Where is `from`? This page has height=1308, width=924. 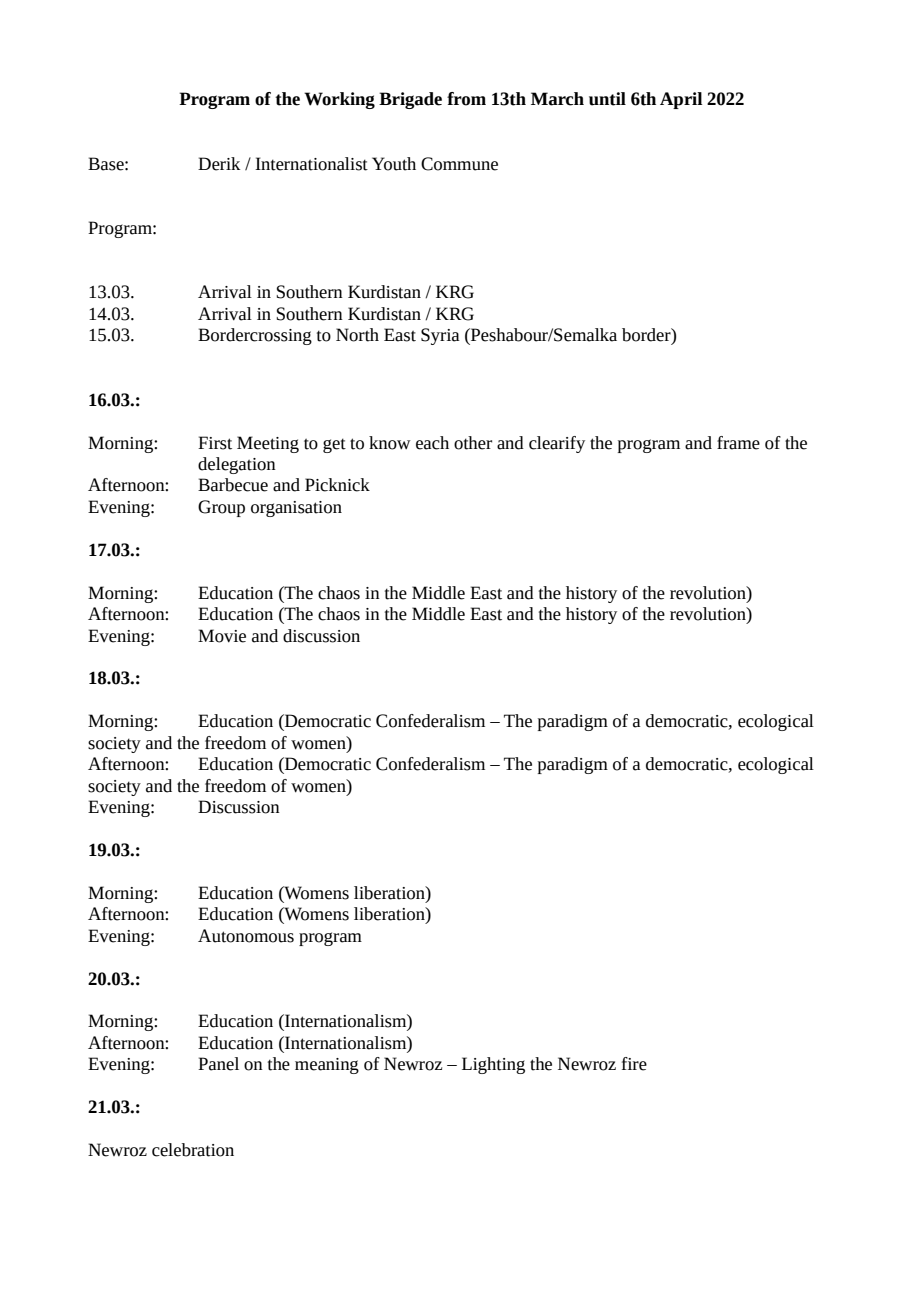
from is located at coordinates (466, 99).
